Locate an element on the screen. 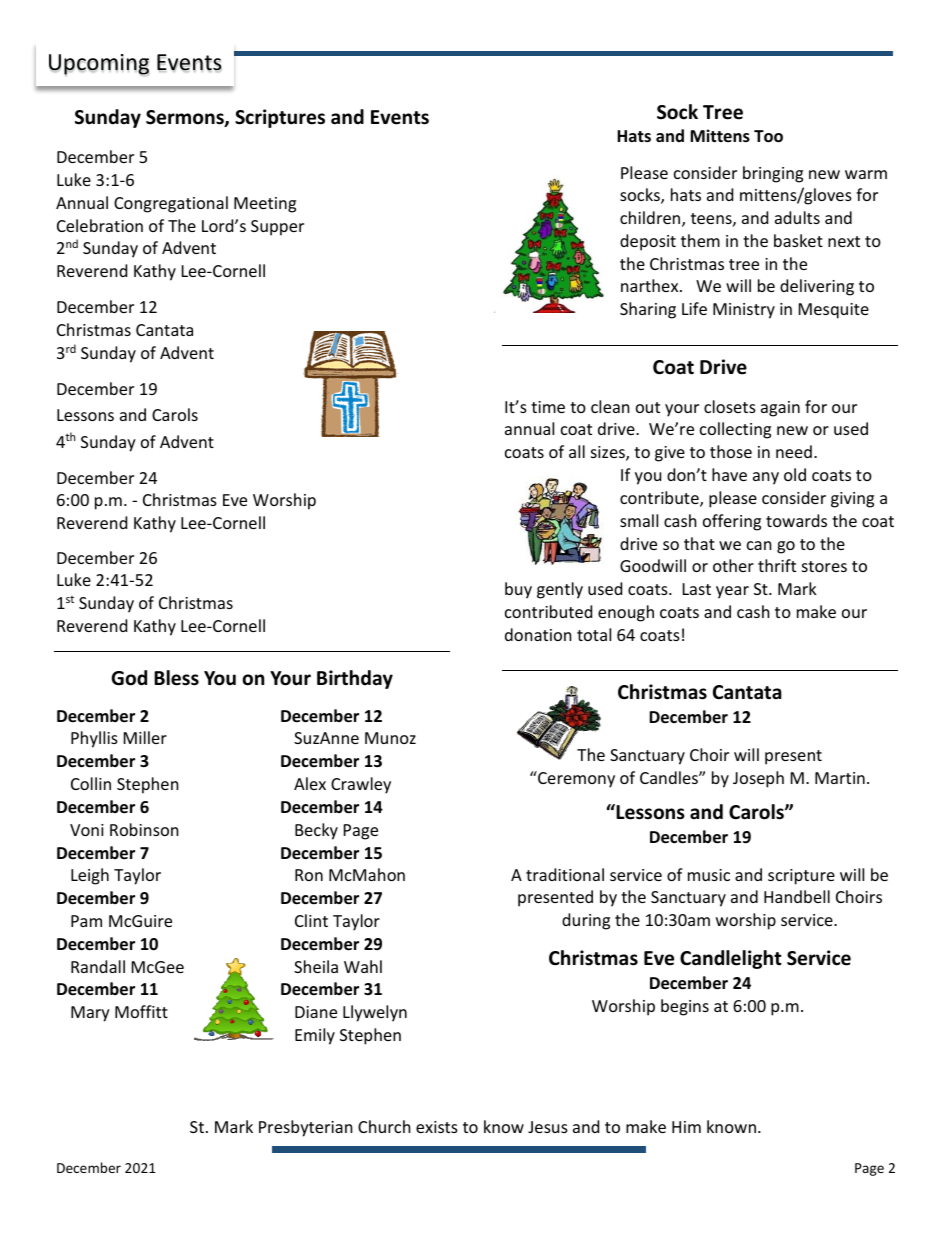 The image size is (952, 1233). music is located at coordinates (709, 875).
